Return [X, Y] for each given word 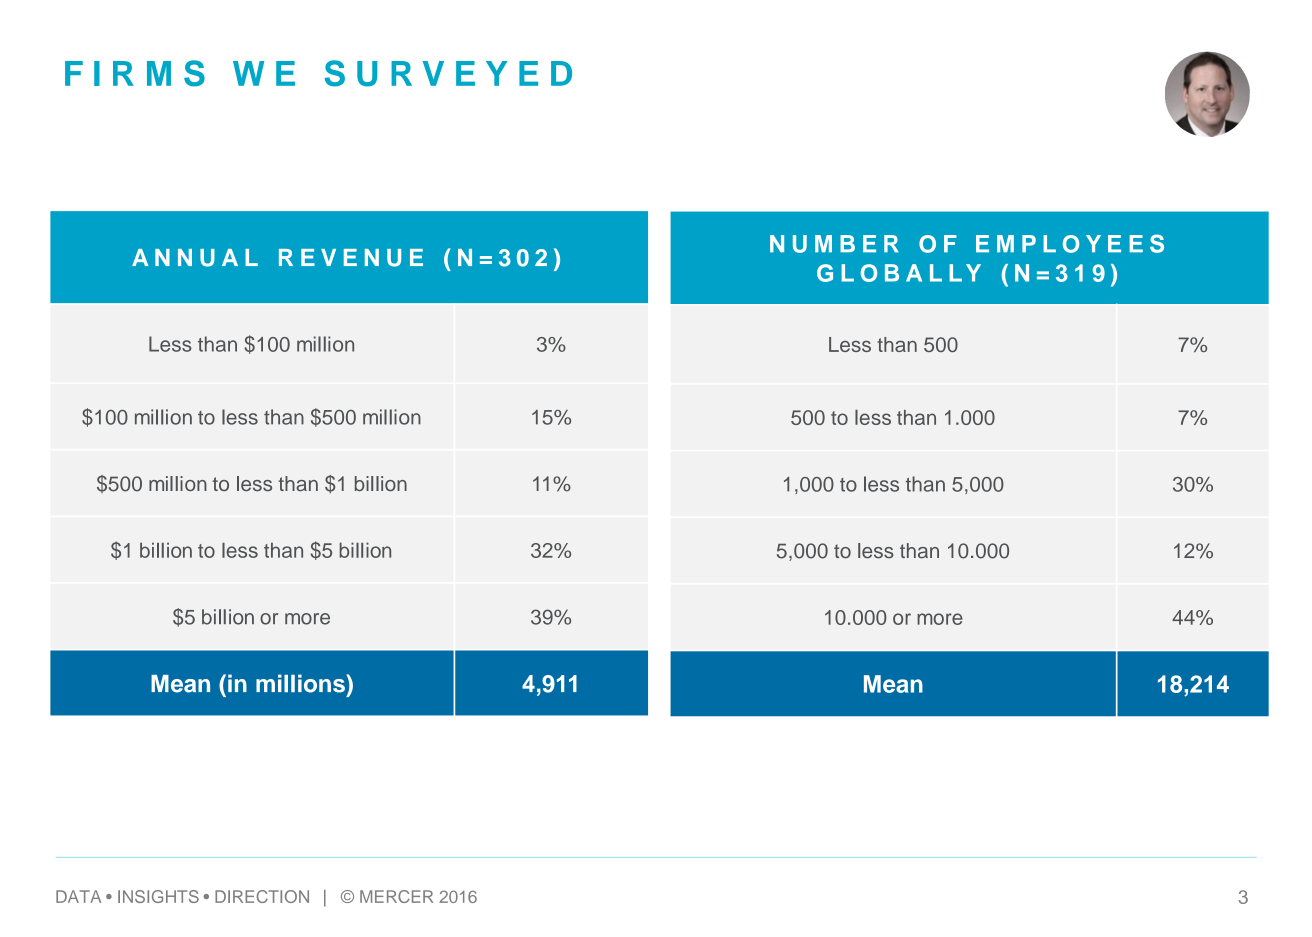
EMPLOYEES [1070, 243]
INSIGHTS [158, 896]
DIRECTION [262, 896]
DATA [78, 896]
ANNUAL [195, 258]
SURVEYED [448, 73]
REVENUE [351, 258]
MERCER [396, 896]
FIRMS [135, 73]
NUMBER [834, 244]
